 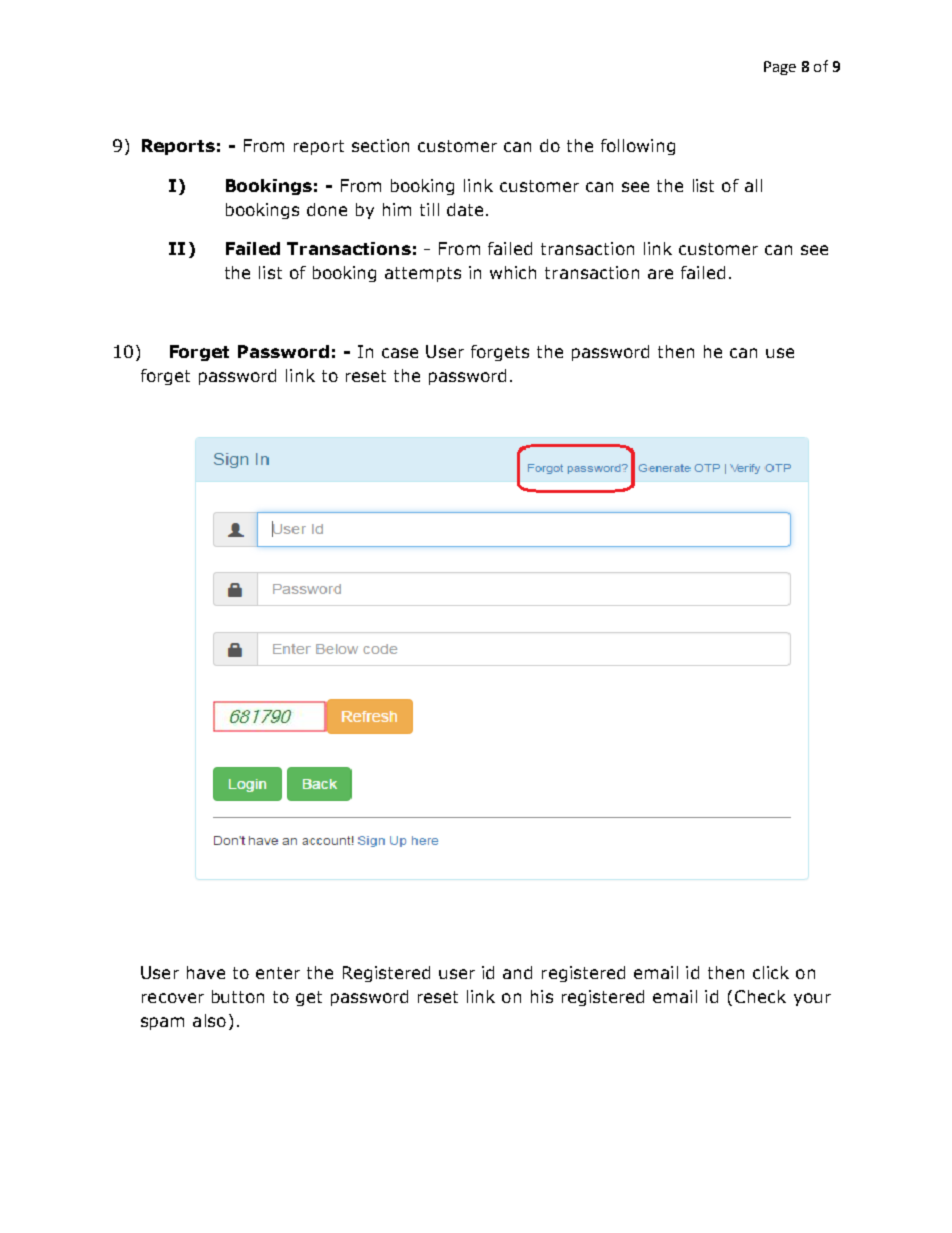 I want to click on are, so click(x=660, y=274).
